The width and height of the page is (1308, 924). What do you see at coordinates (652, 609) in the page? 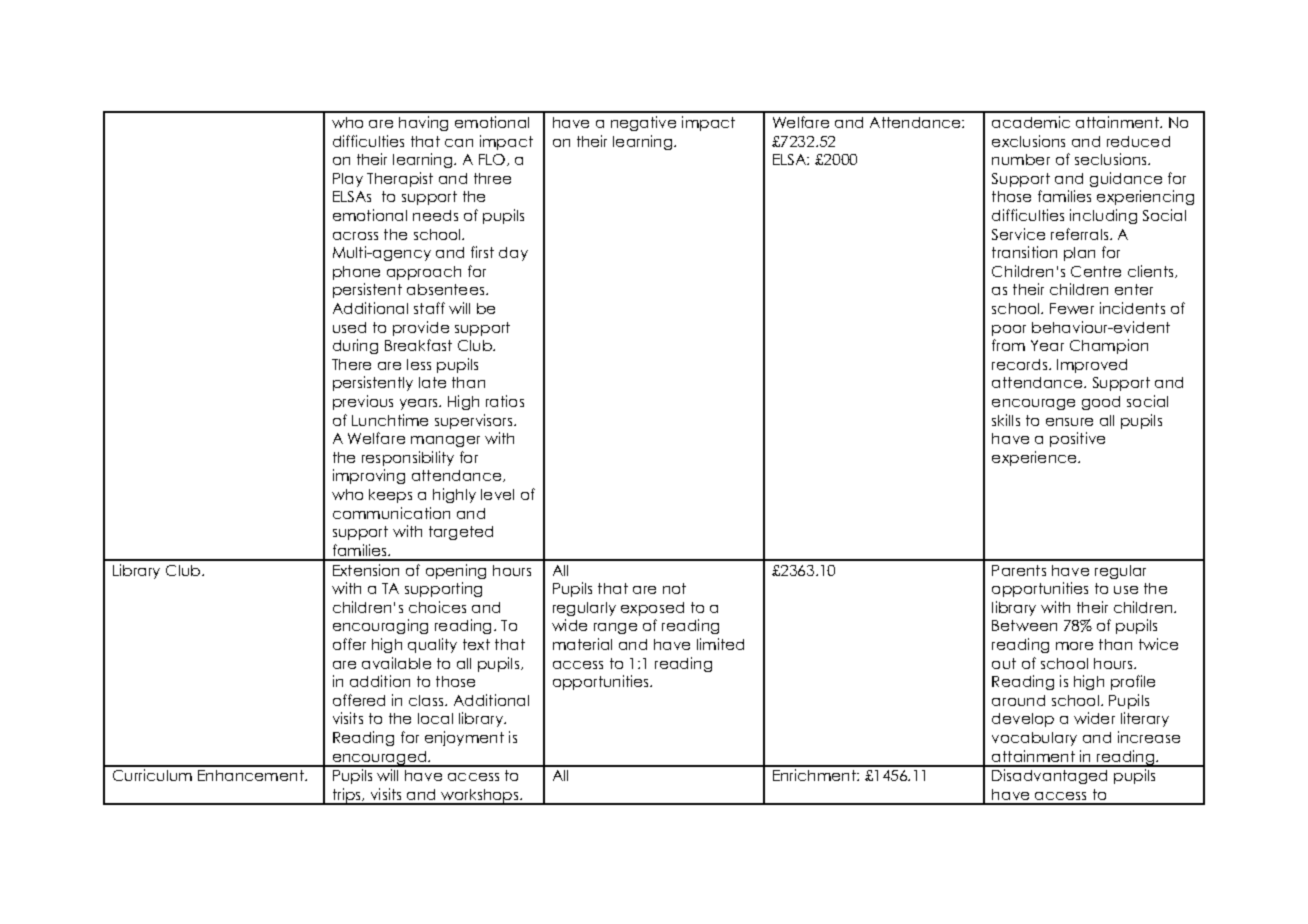
I see `exposed` at bounding box center [652, 609].
